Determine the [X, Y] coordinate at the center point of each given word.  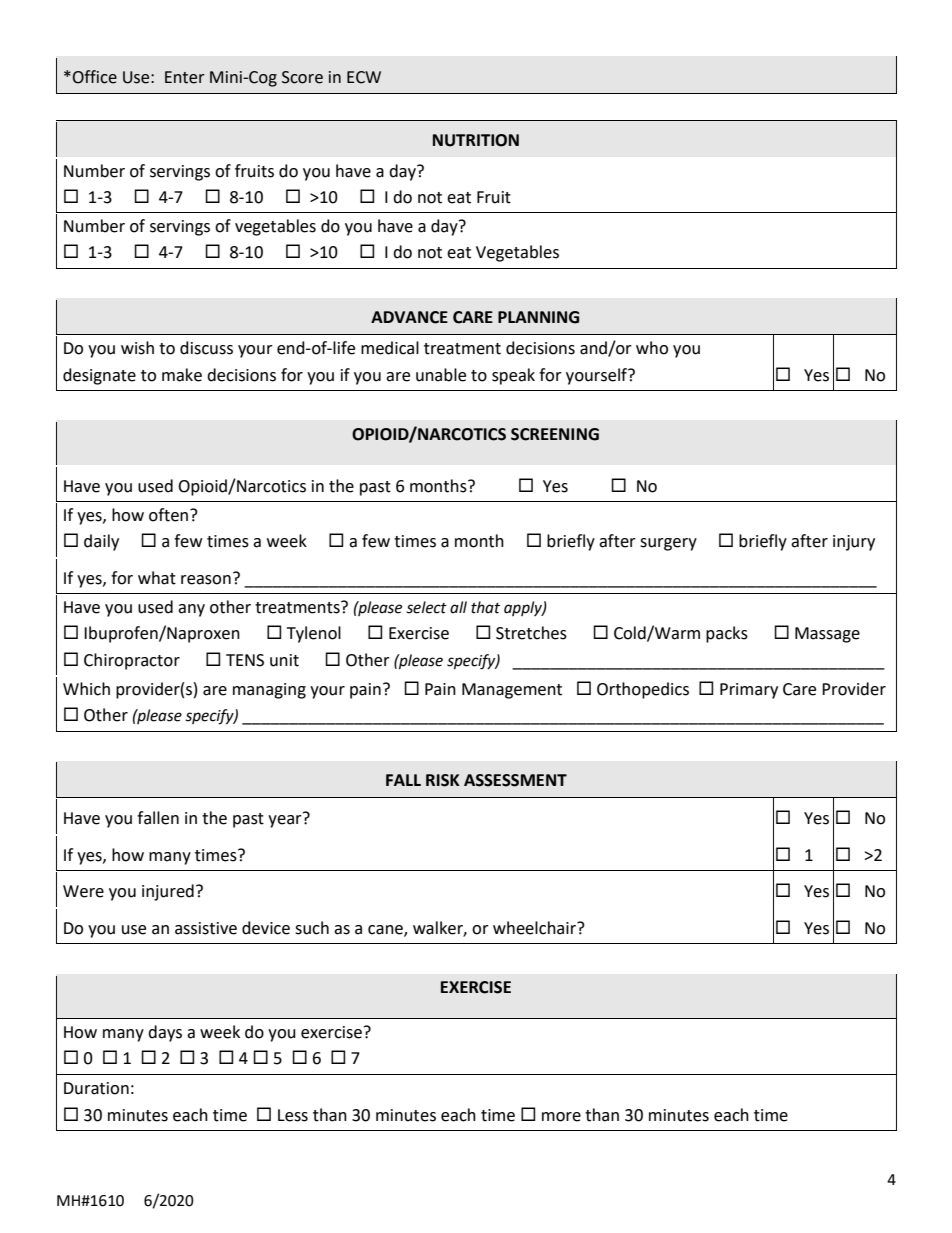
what [157, 578]
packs [727, 634]
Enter [185, 77]
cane [386, 931]
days [165, 1033]
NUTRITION [476, 140]
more [561, 1117]
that [485, 607]
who [652, 348]
